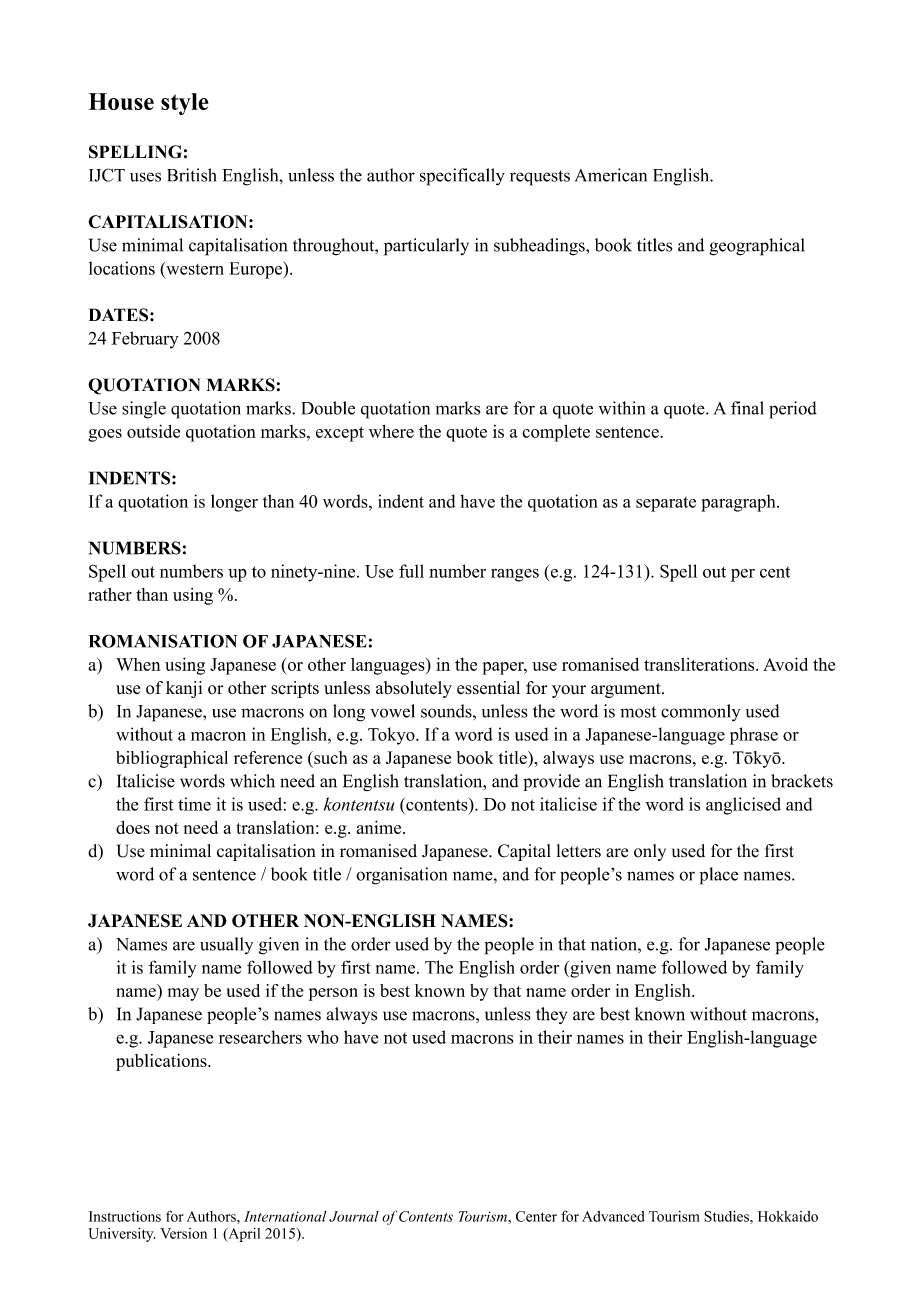  Describe the element at coordinates (184, 689) in the document. I see `kanji` at that location.
